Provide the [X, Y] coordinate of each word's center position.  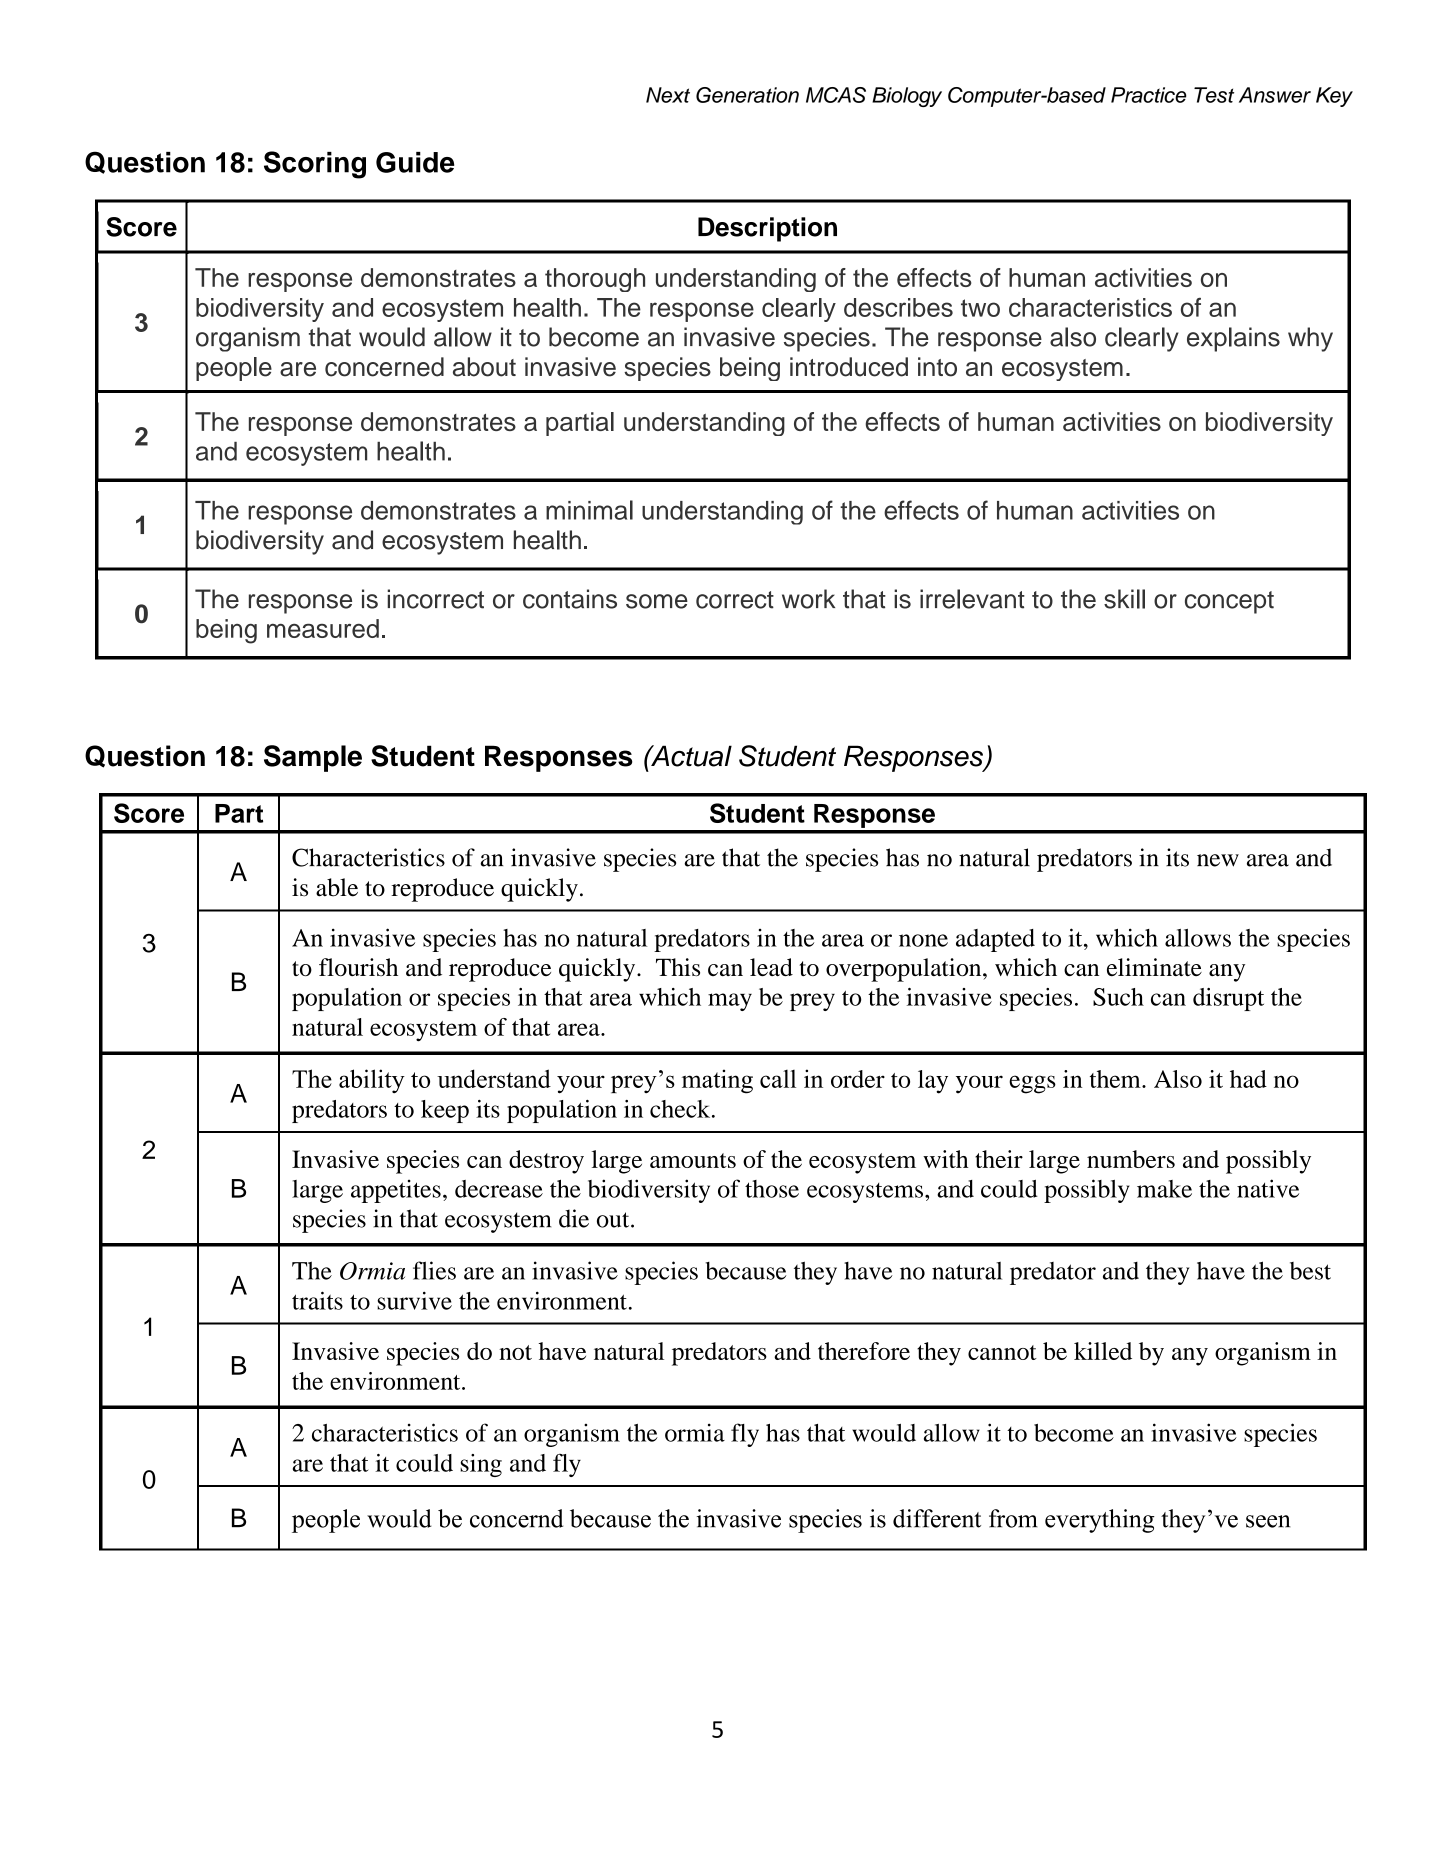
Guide [415, 162]
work [808, 599]
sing [481, 1465]
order [858, 1079]
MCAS [836, 95]
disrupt [1228, 999]
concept [1229, 602]
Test [1214, 95]
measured [323, 628]
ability [372, 1081]
